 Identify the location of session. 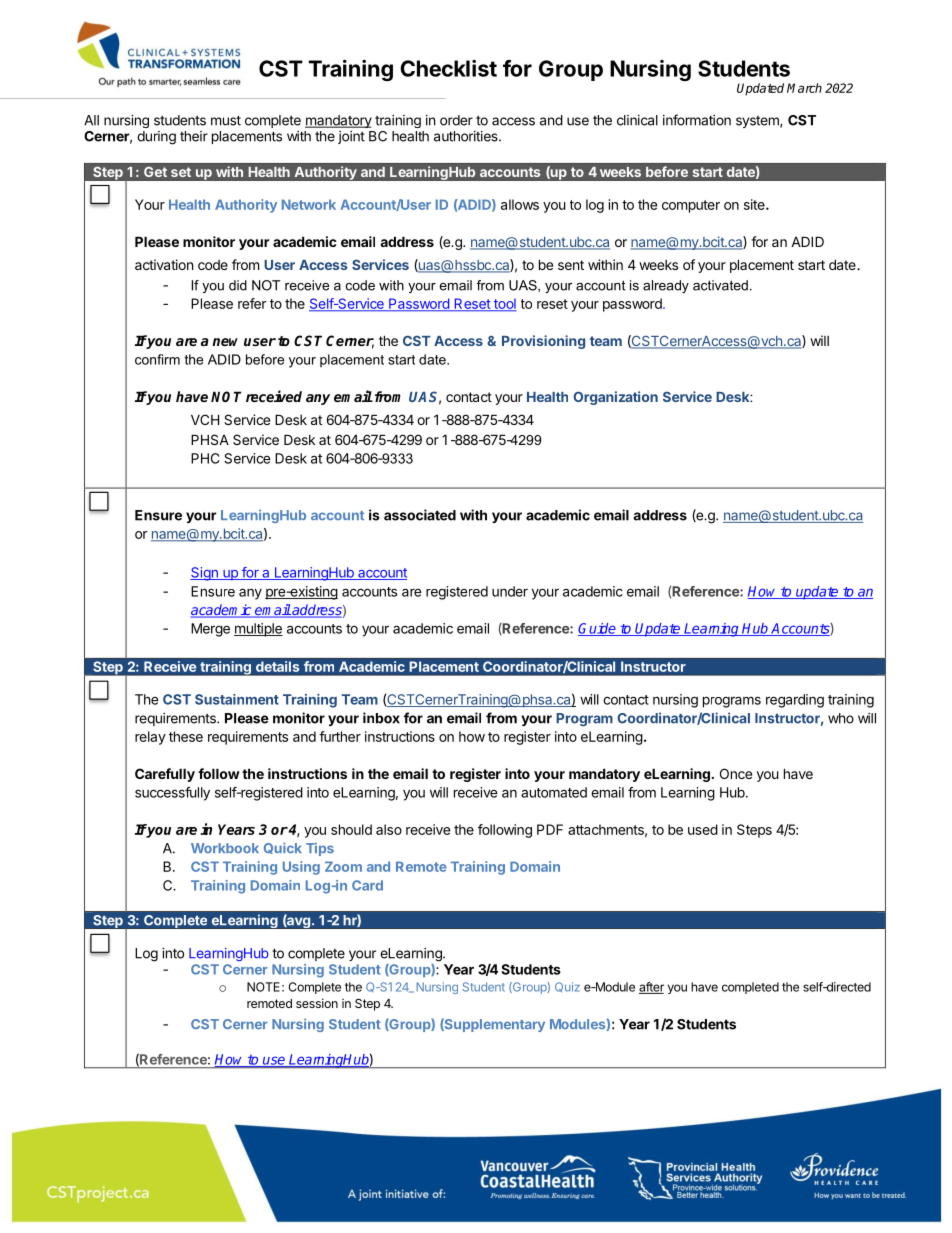
(317, 1003).
